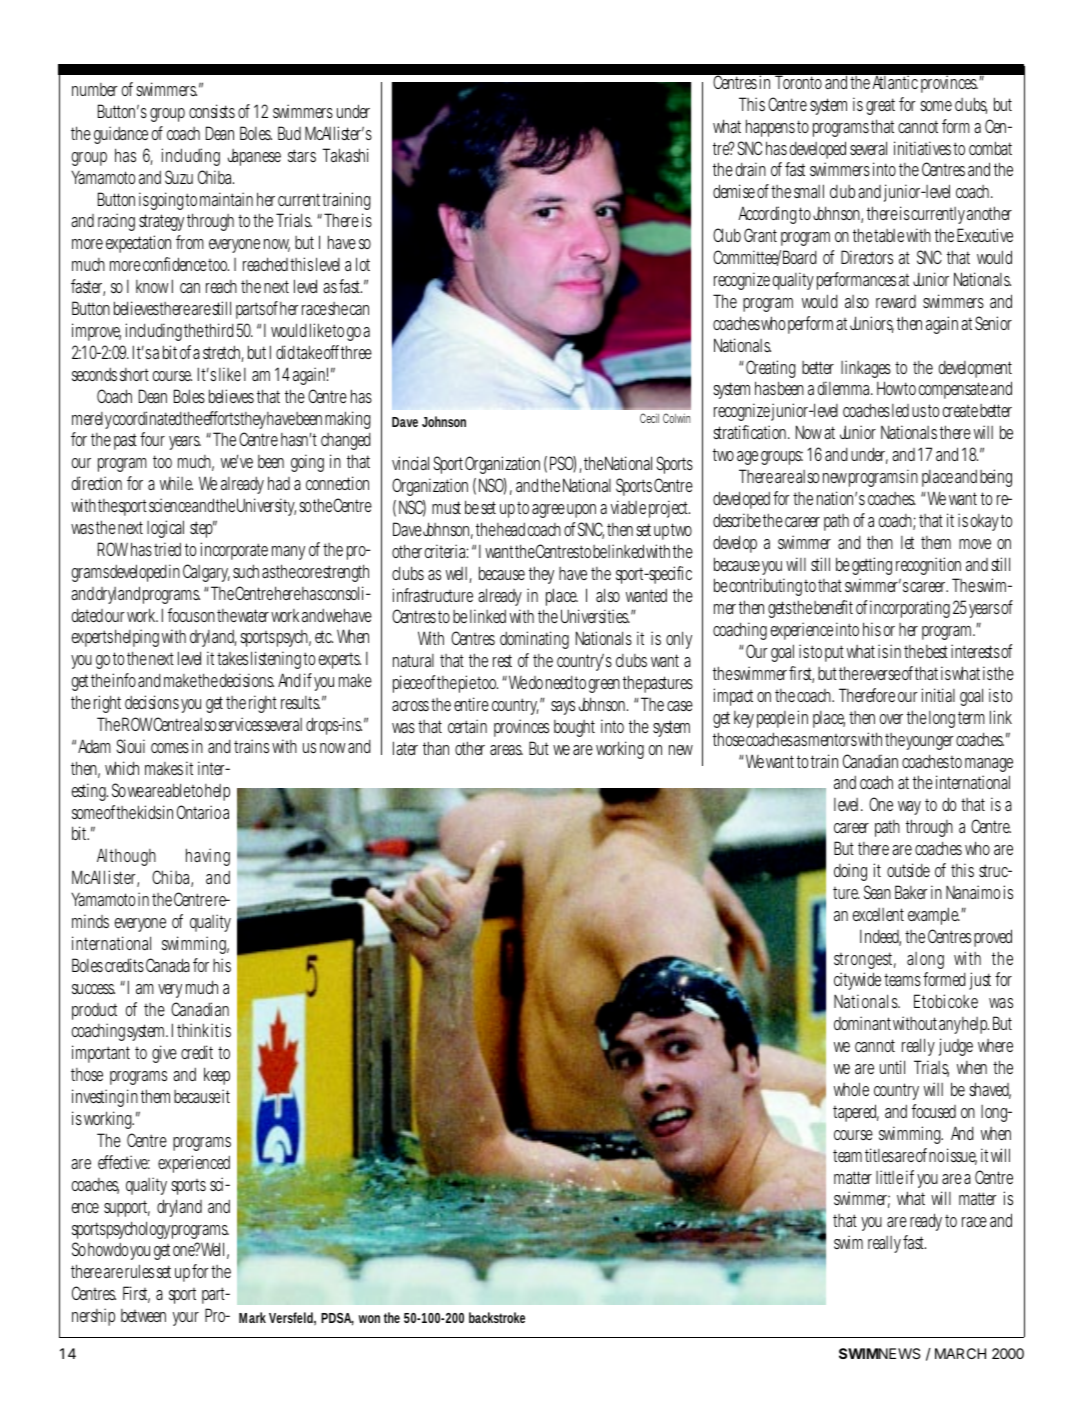 The image size is (1083, 1412). Describe the element at coordinates (891, 719) in the screenshot. I see `over` at that location.
